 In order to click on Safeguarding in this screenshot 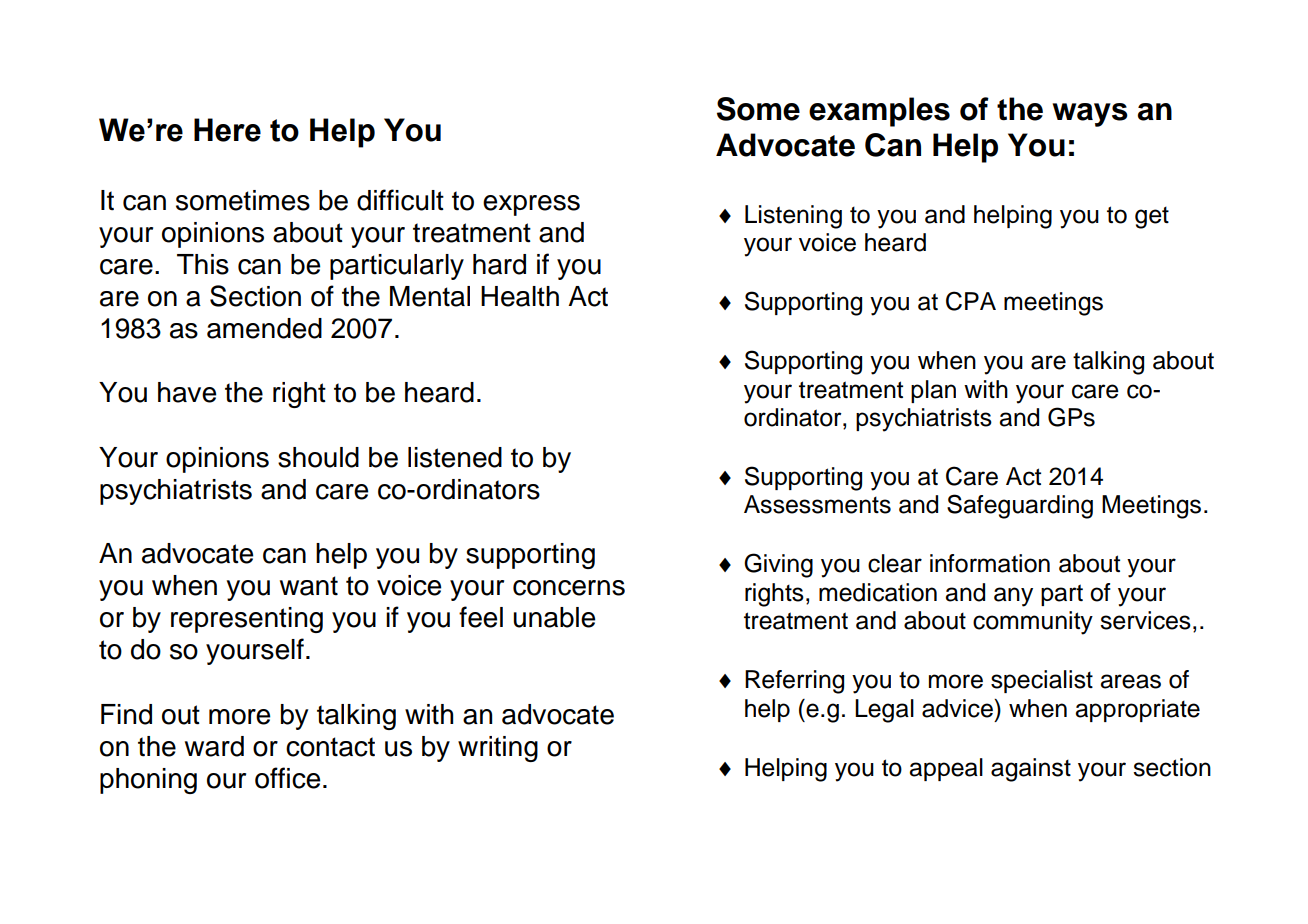, I will do `click(1020, 506)`.
